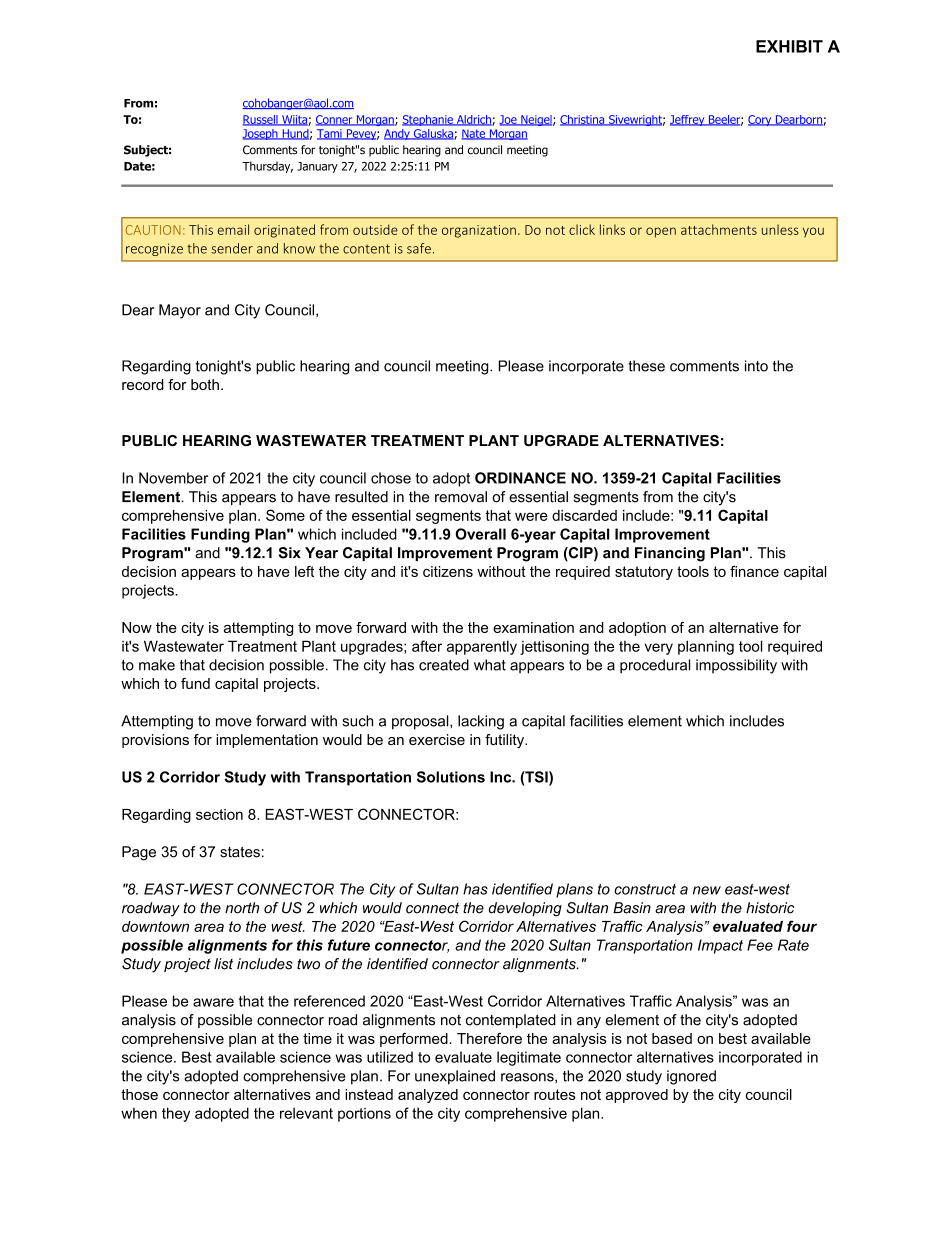 Image resolution: width=952 pixels, height=1233 pixels. Describe the element at coordinates (754, 571) in the screenshot. I see `finance` at that location.
